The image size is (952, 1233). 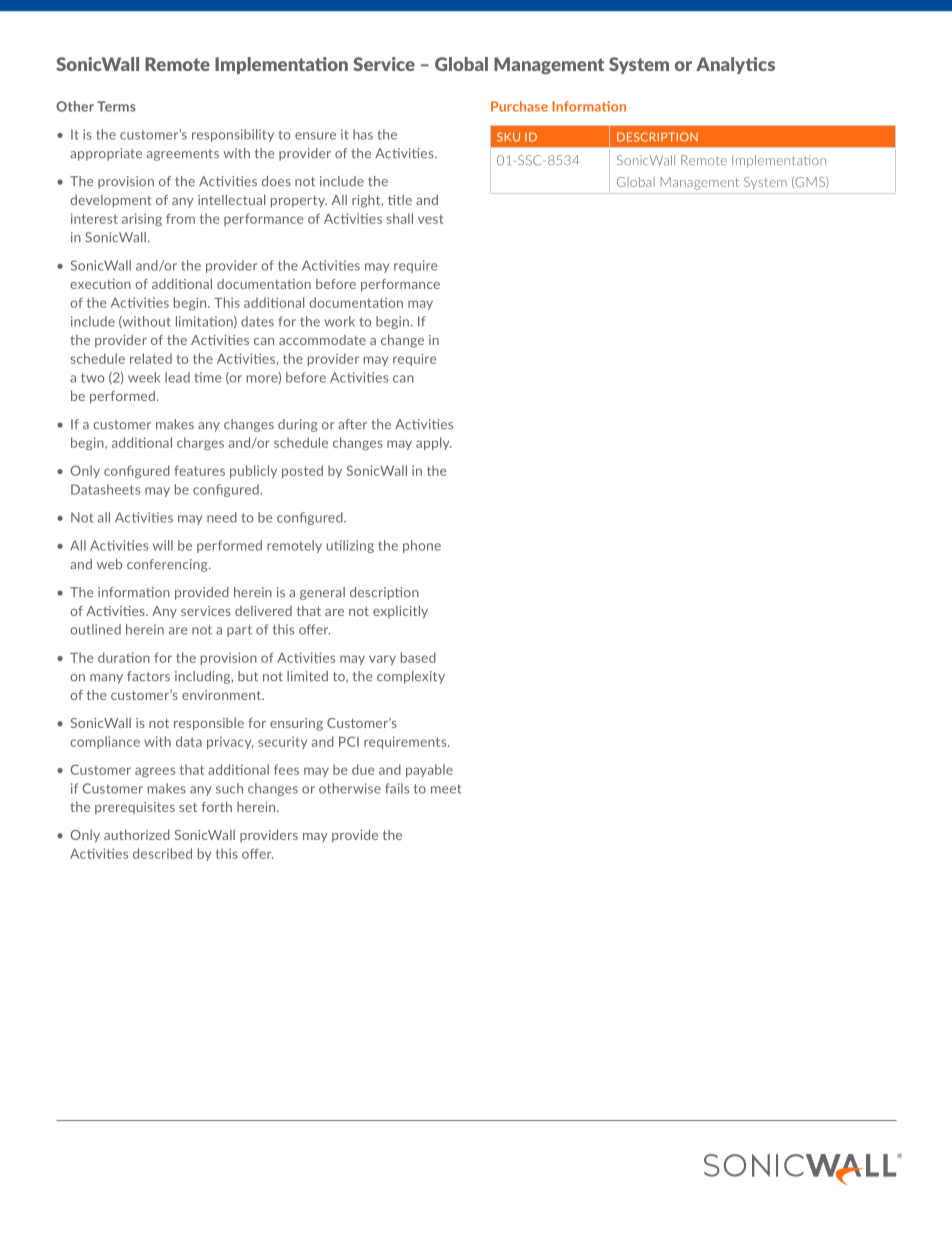 I want to click on duration, so click(x=124, y=657).
